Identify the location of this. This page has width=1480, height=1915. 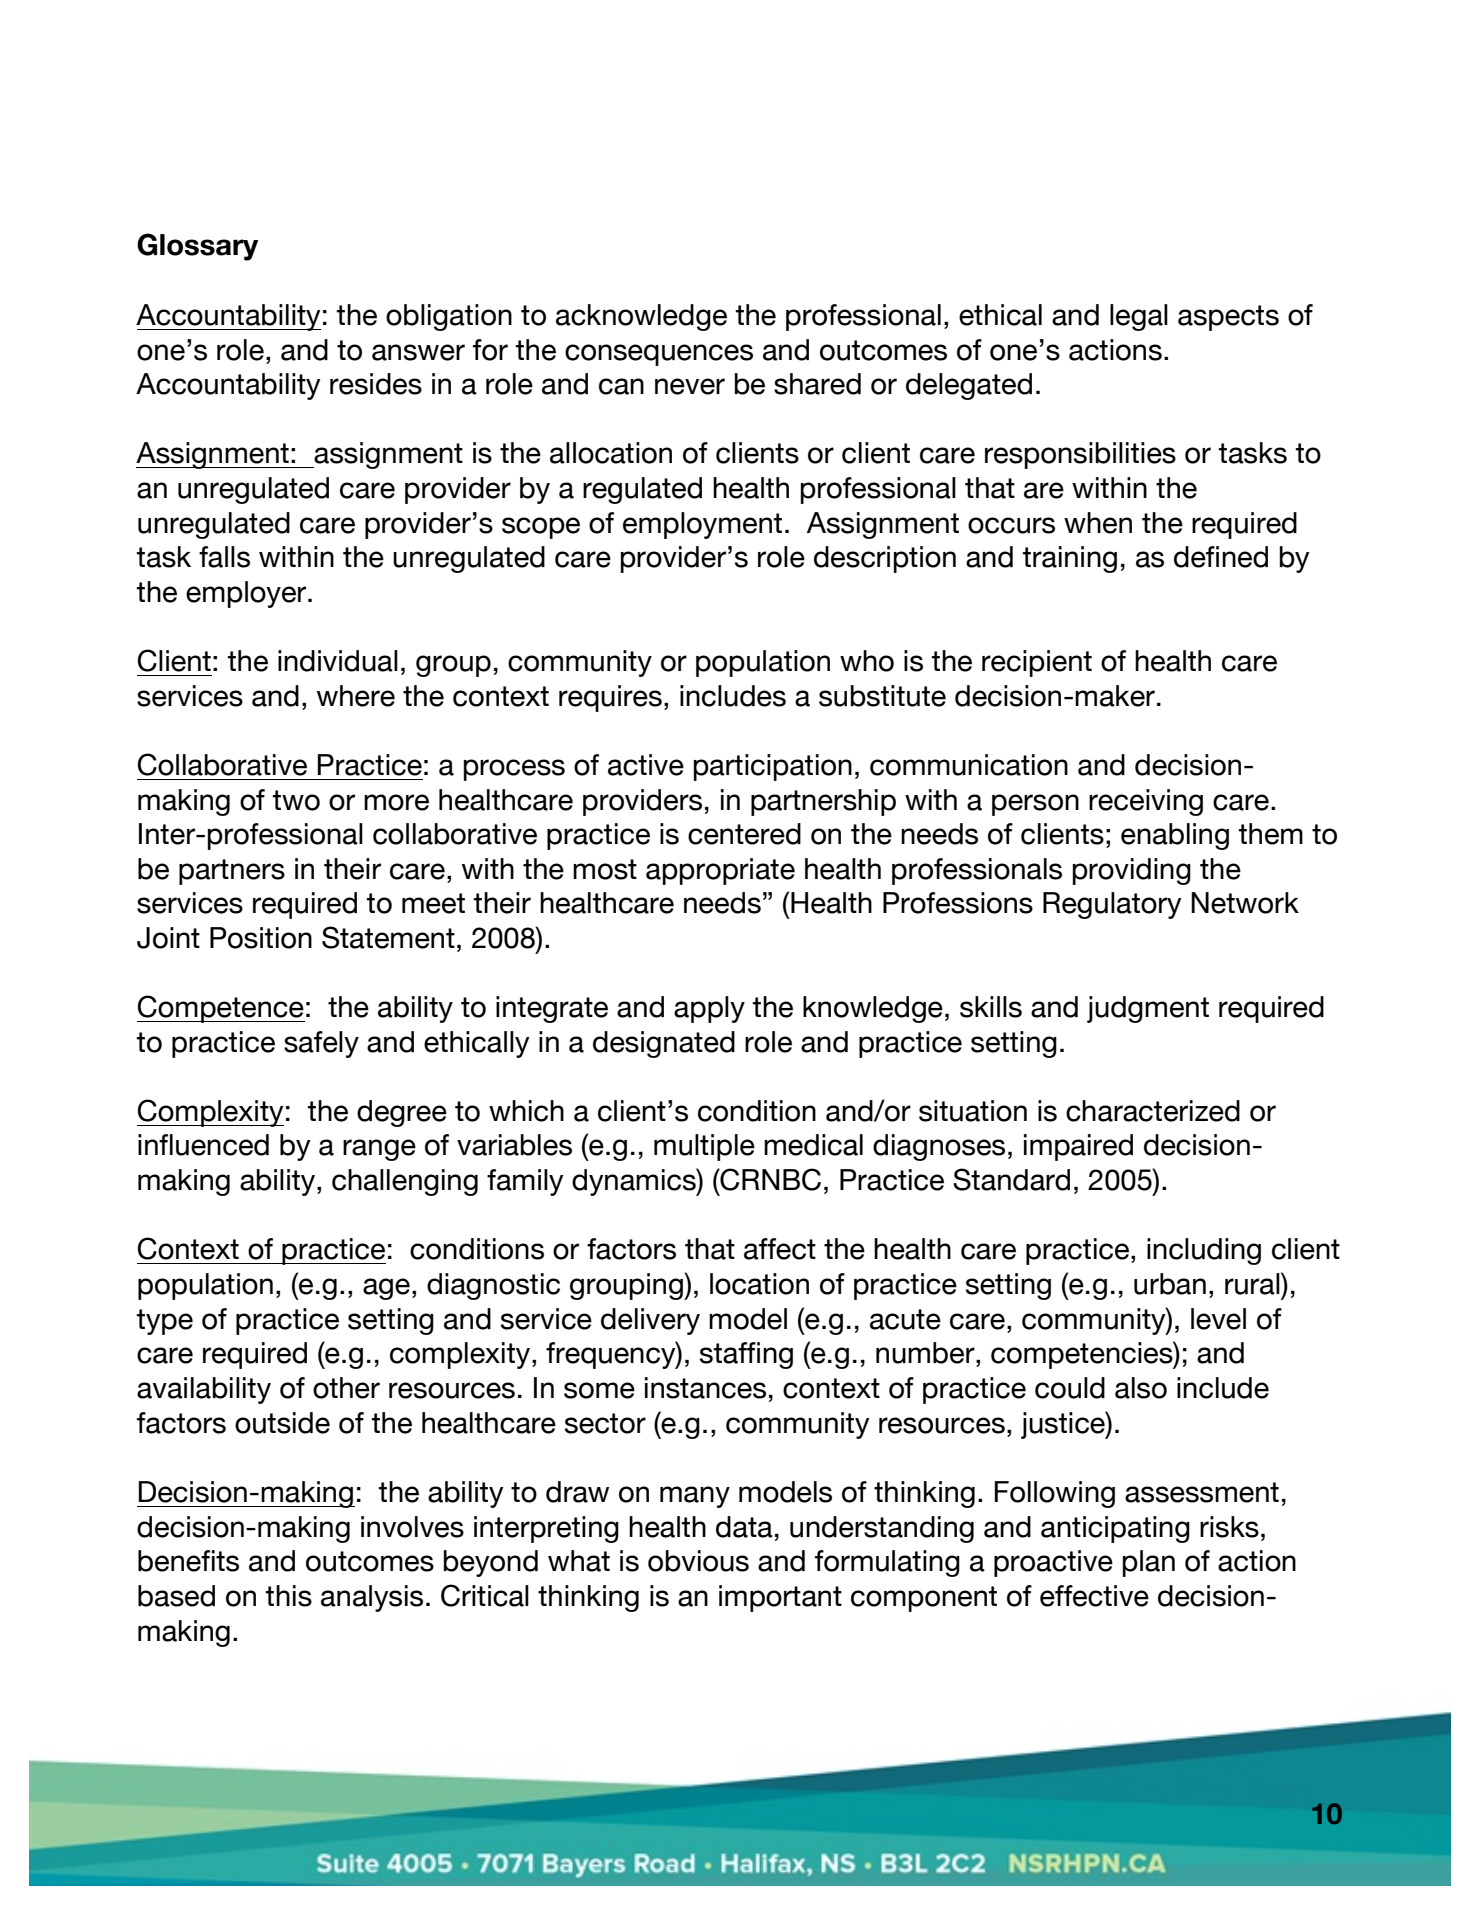
(289, 1596).
